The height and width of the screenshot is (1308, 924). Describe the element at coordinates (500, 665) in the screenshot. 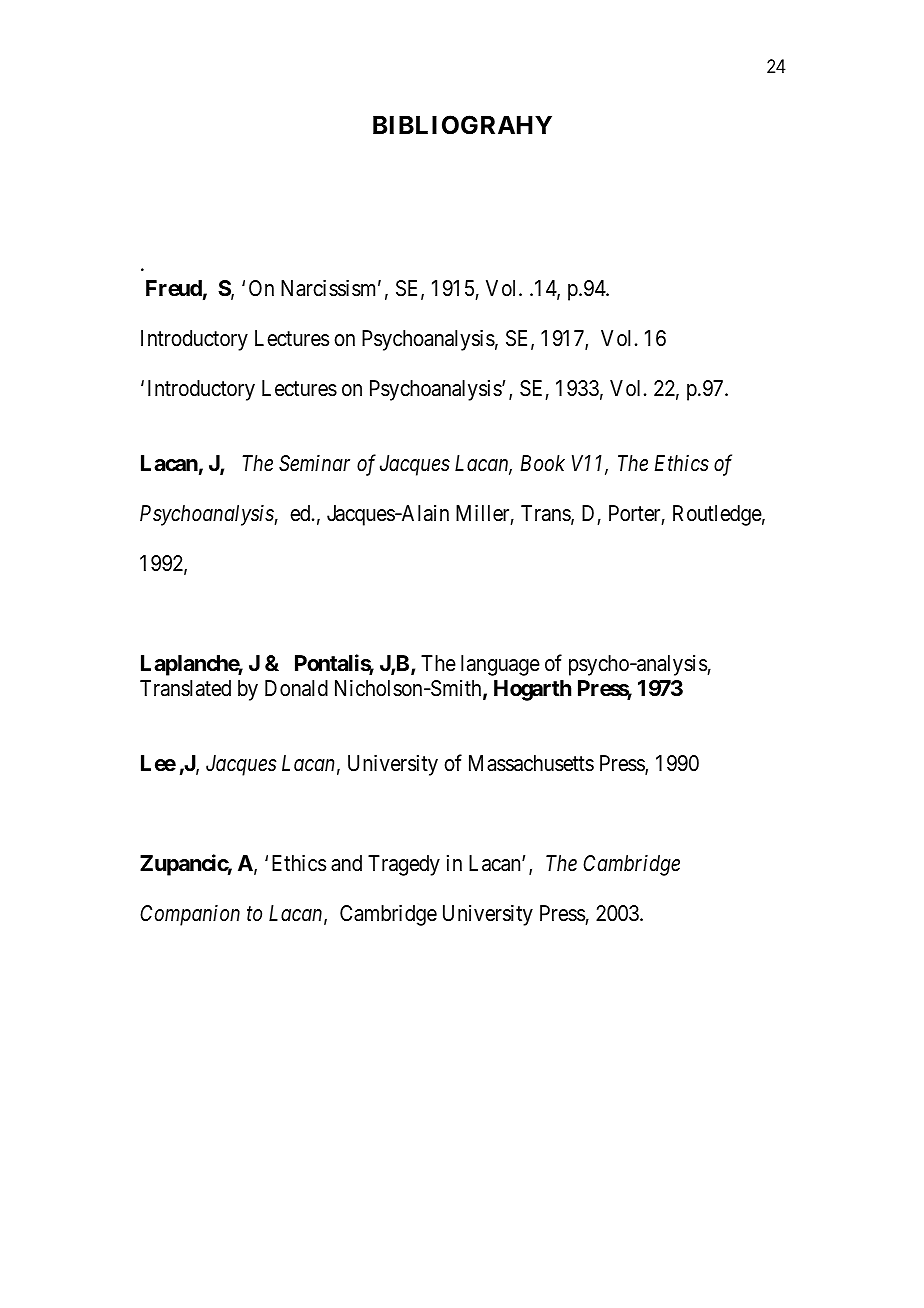

I see `language` at that location.
